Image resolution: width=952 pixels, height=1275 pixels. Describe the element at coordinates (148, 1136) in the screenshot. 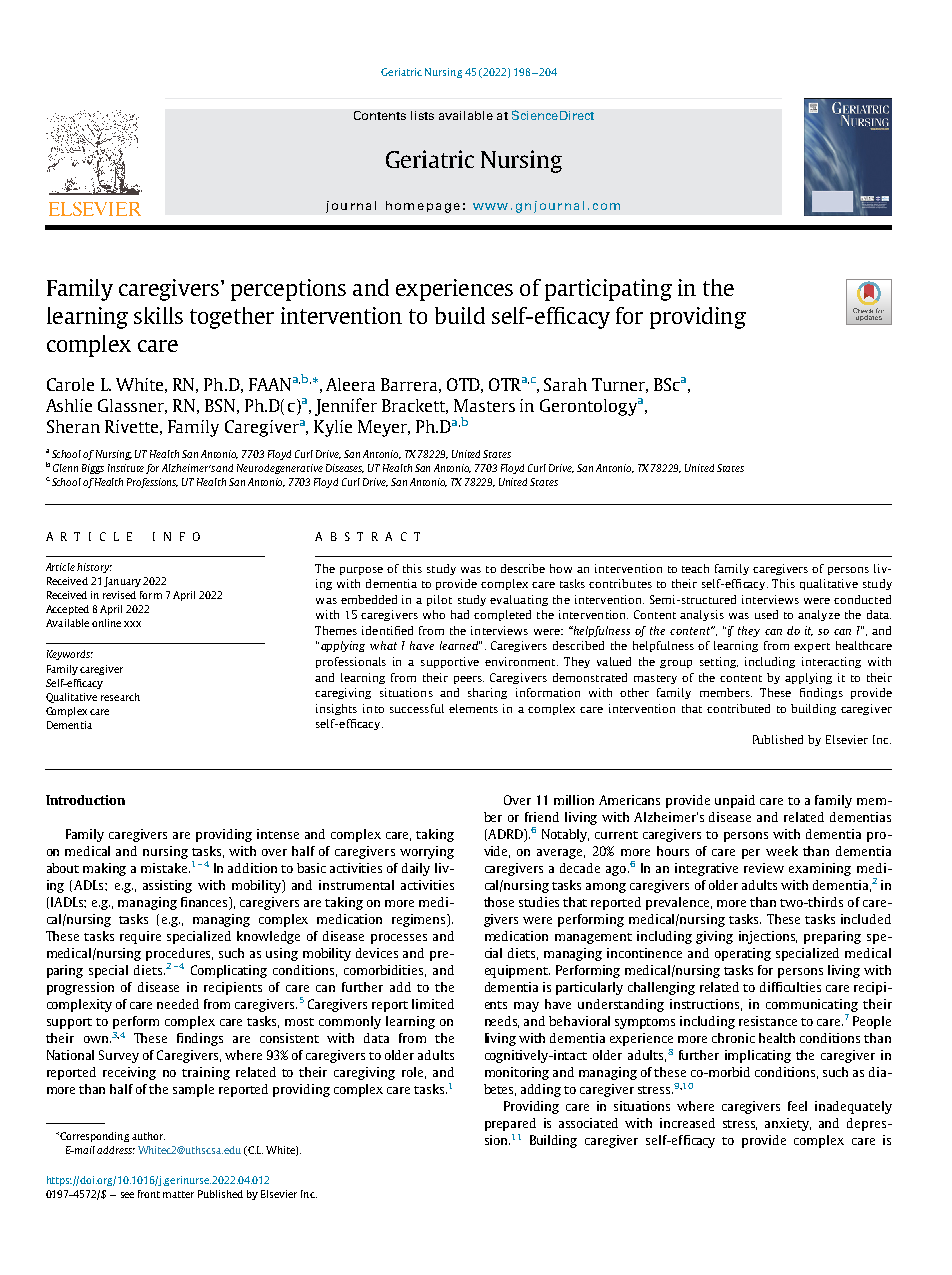

I see `author` at that location.
